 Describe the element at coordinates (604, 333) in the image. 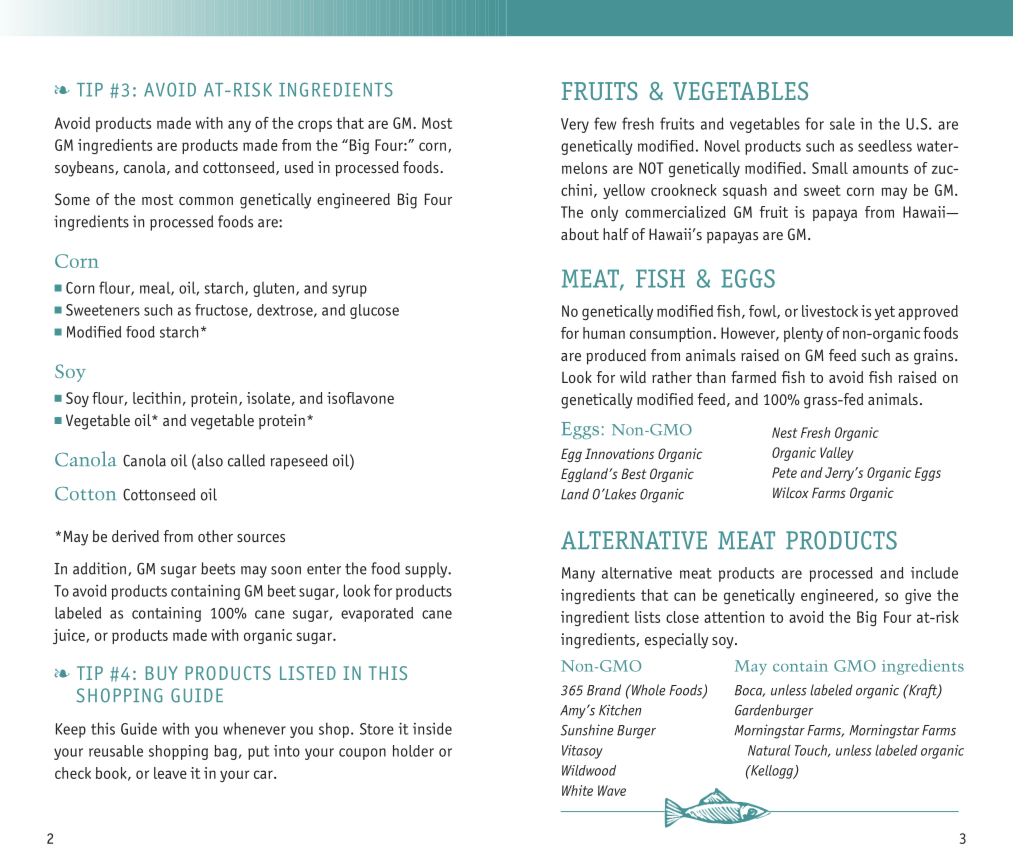

I see `human` at that location.
